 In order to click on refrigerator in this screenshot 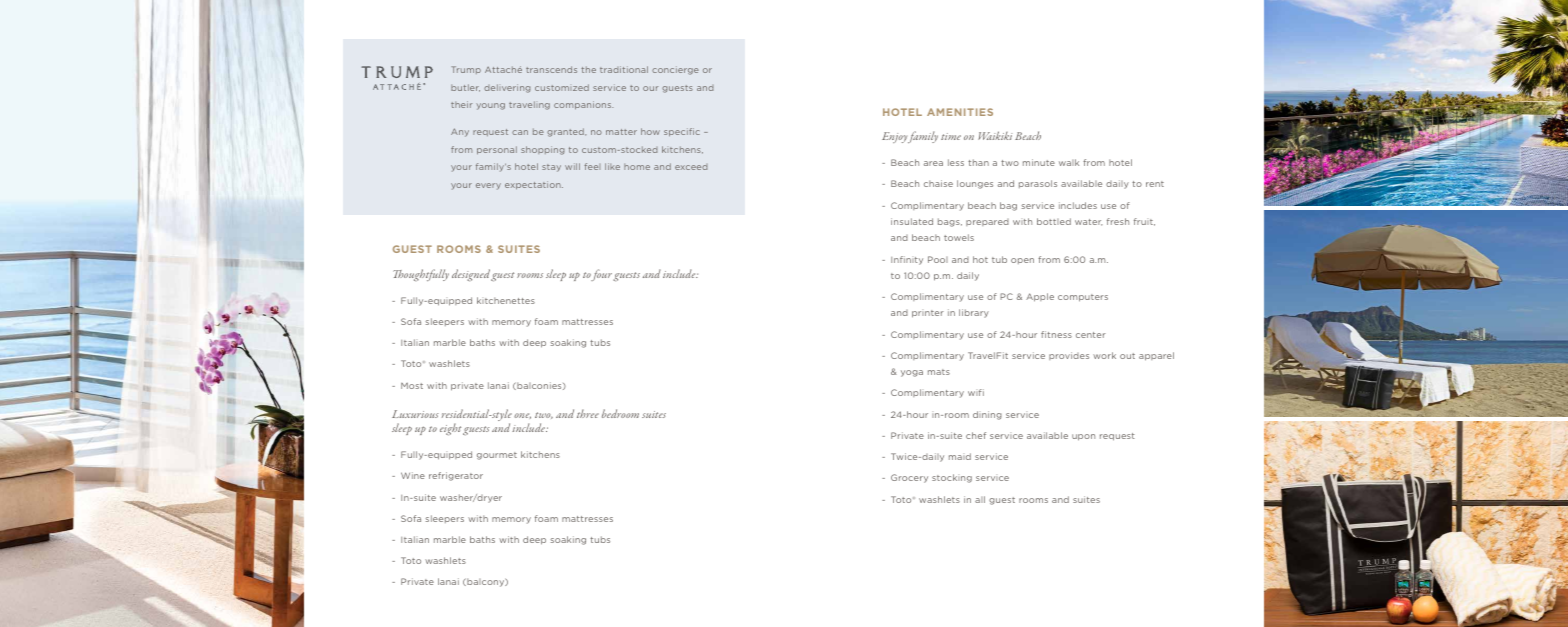, I will do `click(456, 476)`.
